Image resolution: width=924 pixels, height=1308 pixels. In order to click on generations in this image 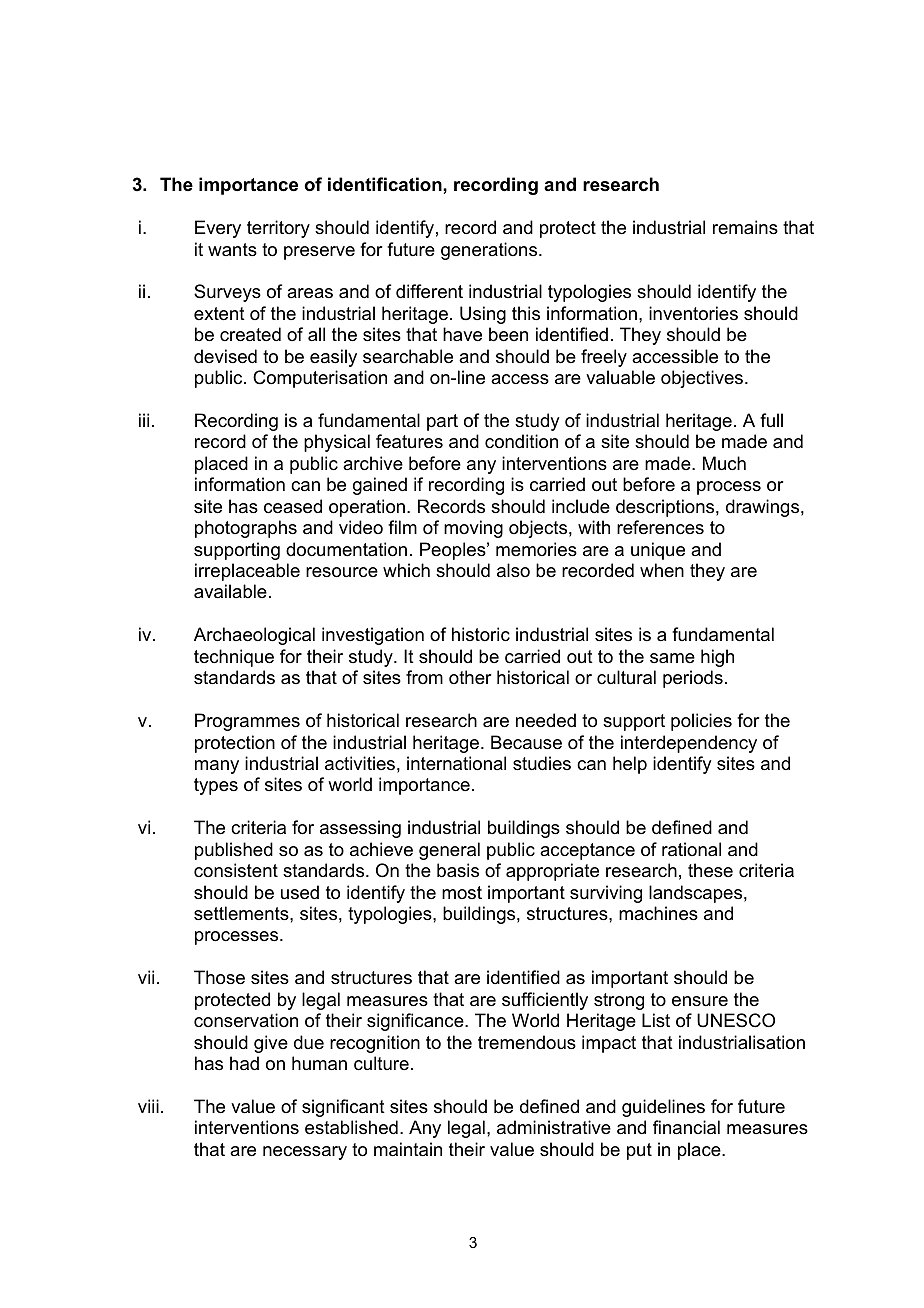, I will do `click(490, 251)`.
